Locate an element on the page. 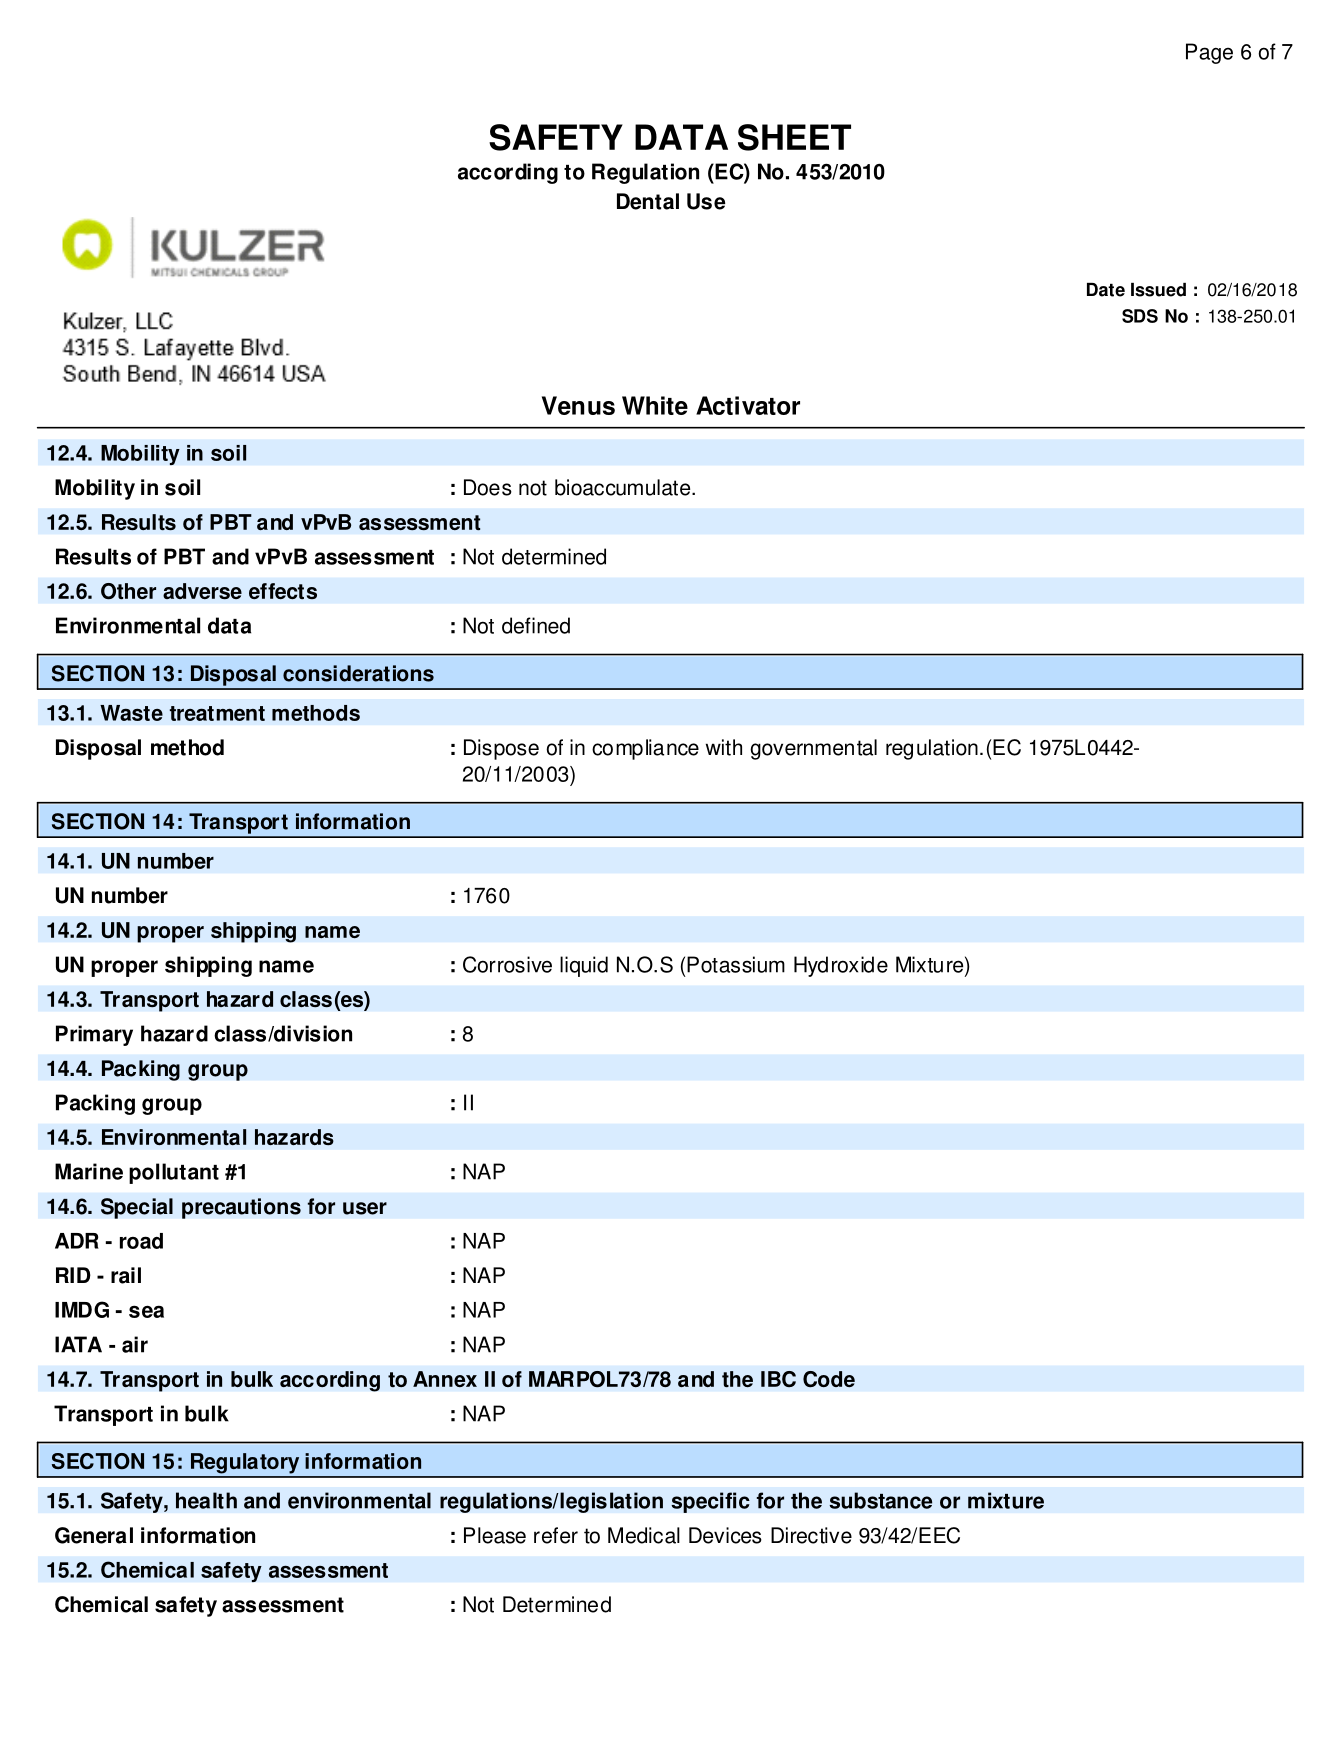 This page has width=1342, height=1737. Medical is located at coordinates (644, 1535).
